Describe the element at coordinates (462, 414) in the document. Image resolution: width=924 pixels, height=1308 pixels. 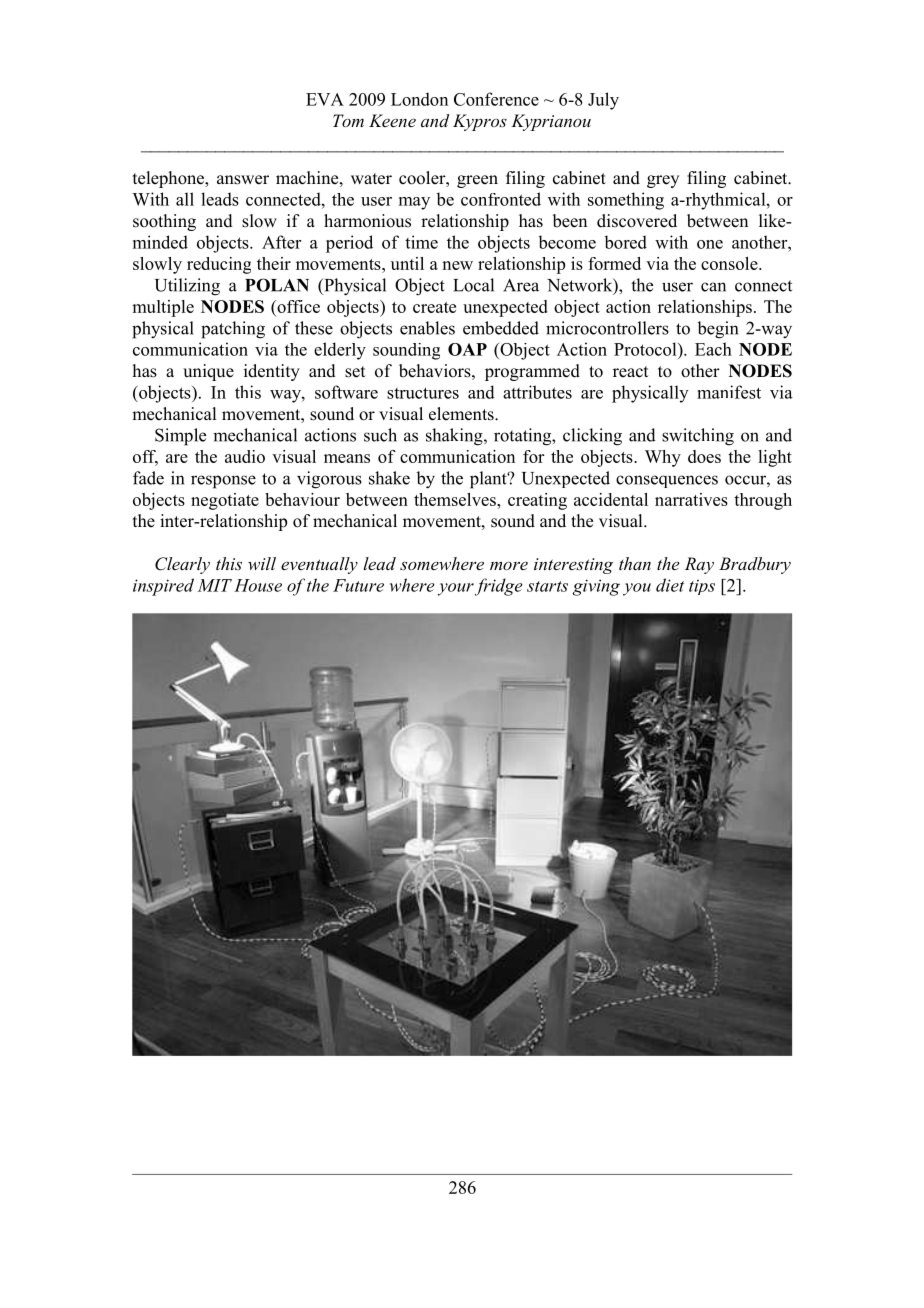
I see `elements` at that location.
